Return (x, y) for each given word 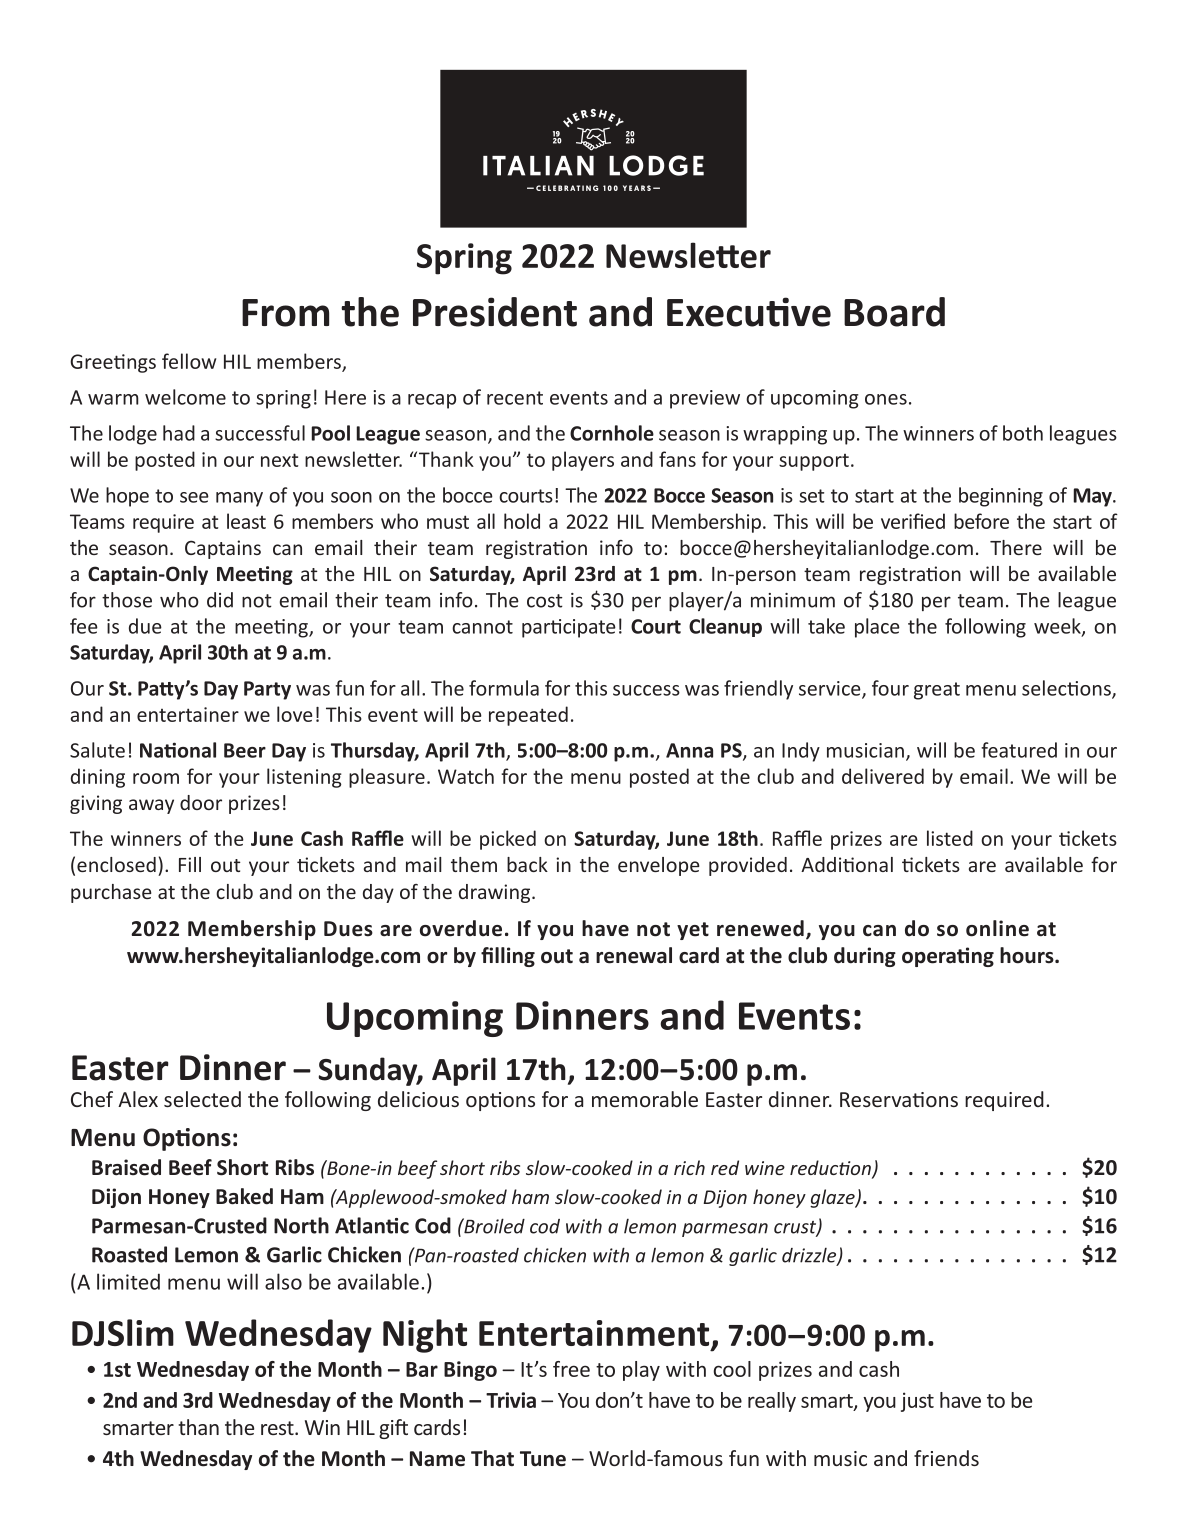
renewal (634, 955)
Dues (348, 929)
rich (689, 1167)
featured (1019, 750)
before (981, 521)
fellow (189, 361)
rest (278, 1428)
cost (545, 601)
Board (894, 312)
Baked (244, 1196)
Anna (689, 750)
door (201, 802)
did (220, 600)
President (495, 312)
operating (948, 957)
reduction (831, 1169)
